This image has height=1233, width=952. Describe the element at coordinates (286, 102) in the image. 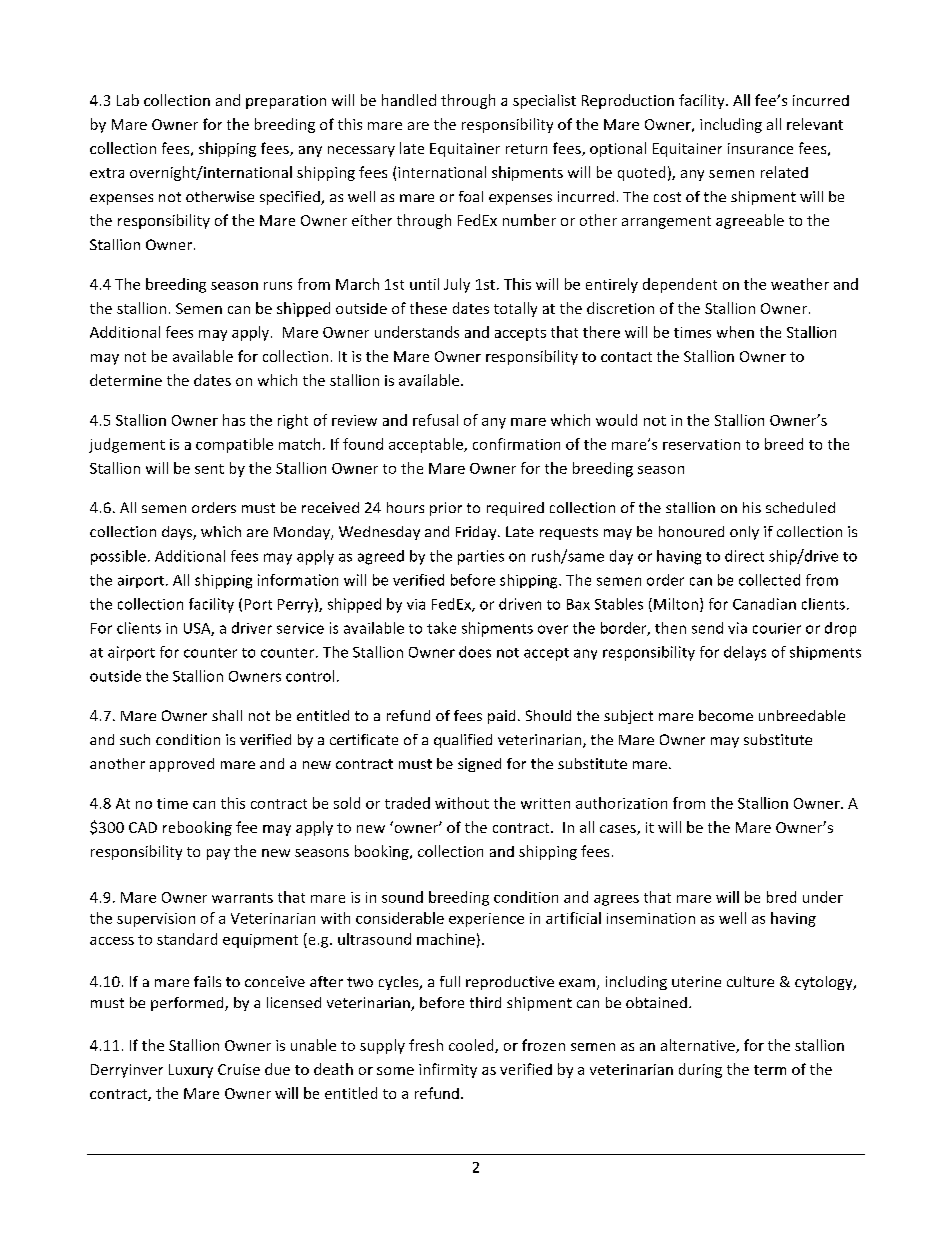

I see `preparation` at that location.
